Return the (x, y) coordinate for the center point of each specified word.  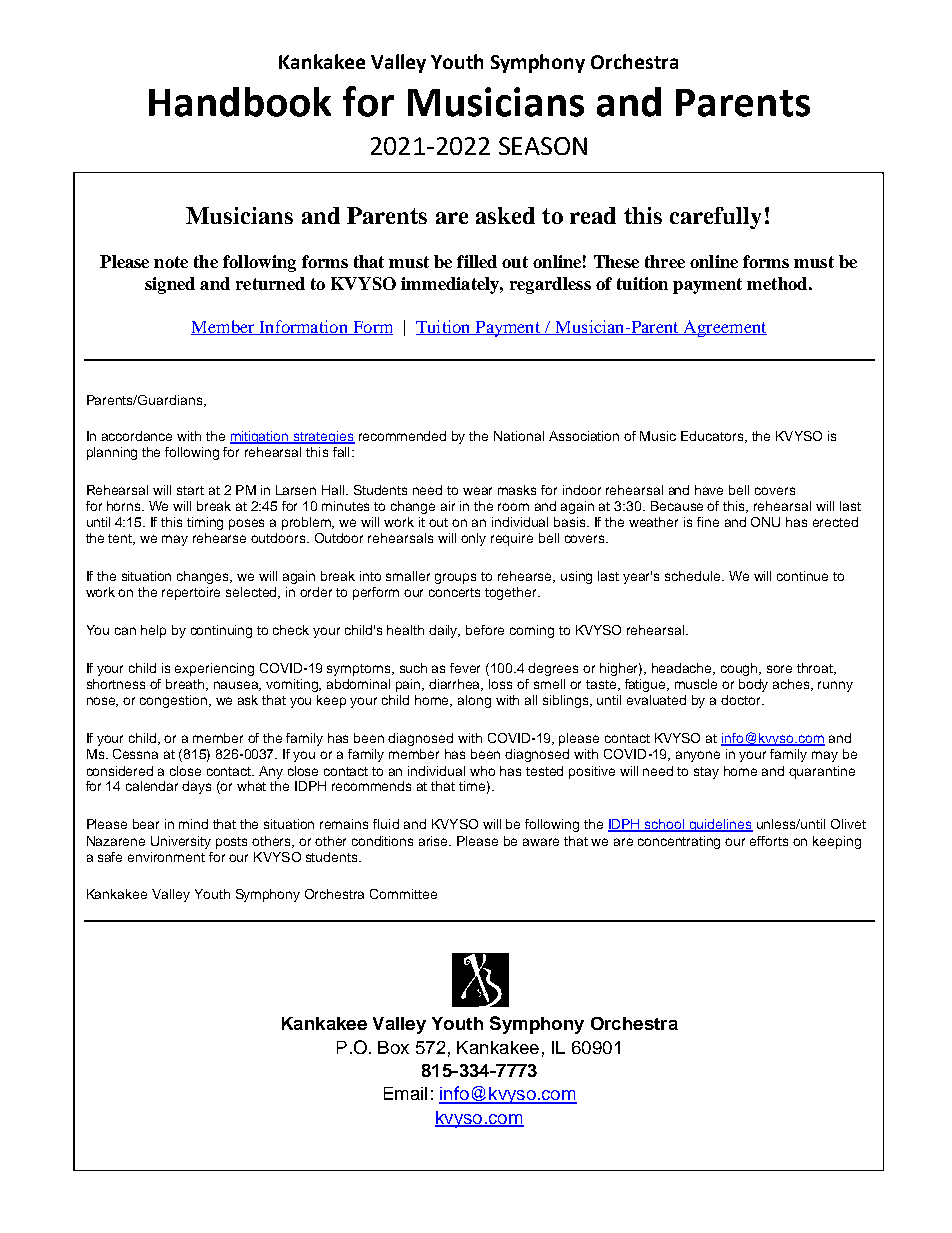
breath (186, 685)
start (190, 490)
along (474, 701)
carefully (715, 218)
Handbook (240, 102)
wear (477, 491)
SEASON (543, 146)
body (753, 685)
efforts (769, 841)
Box (393, 1047)
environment (166, 857)
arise (435, 841)
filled (477, 261)
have (709, 490)
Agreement (724, 328)
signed (170, 285)
